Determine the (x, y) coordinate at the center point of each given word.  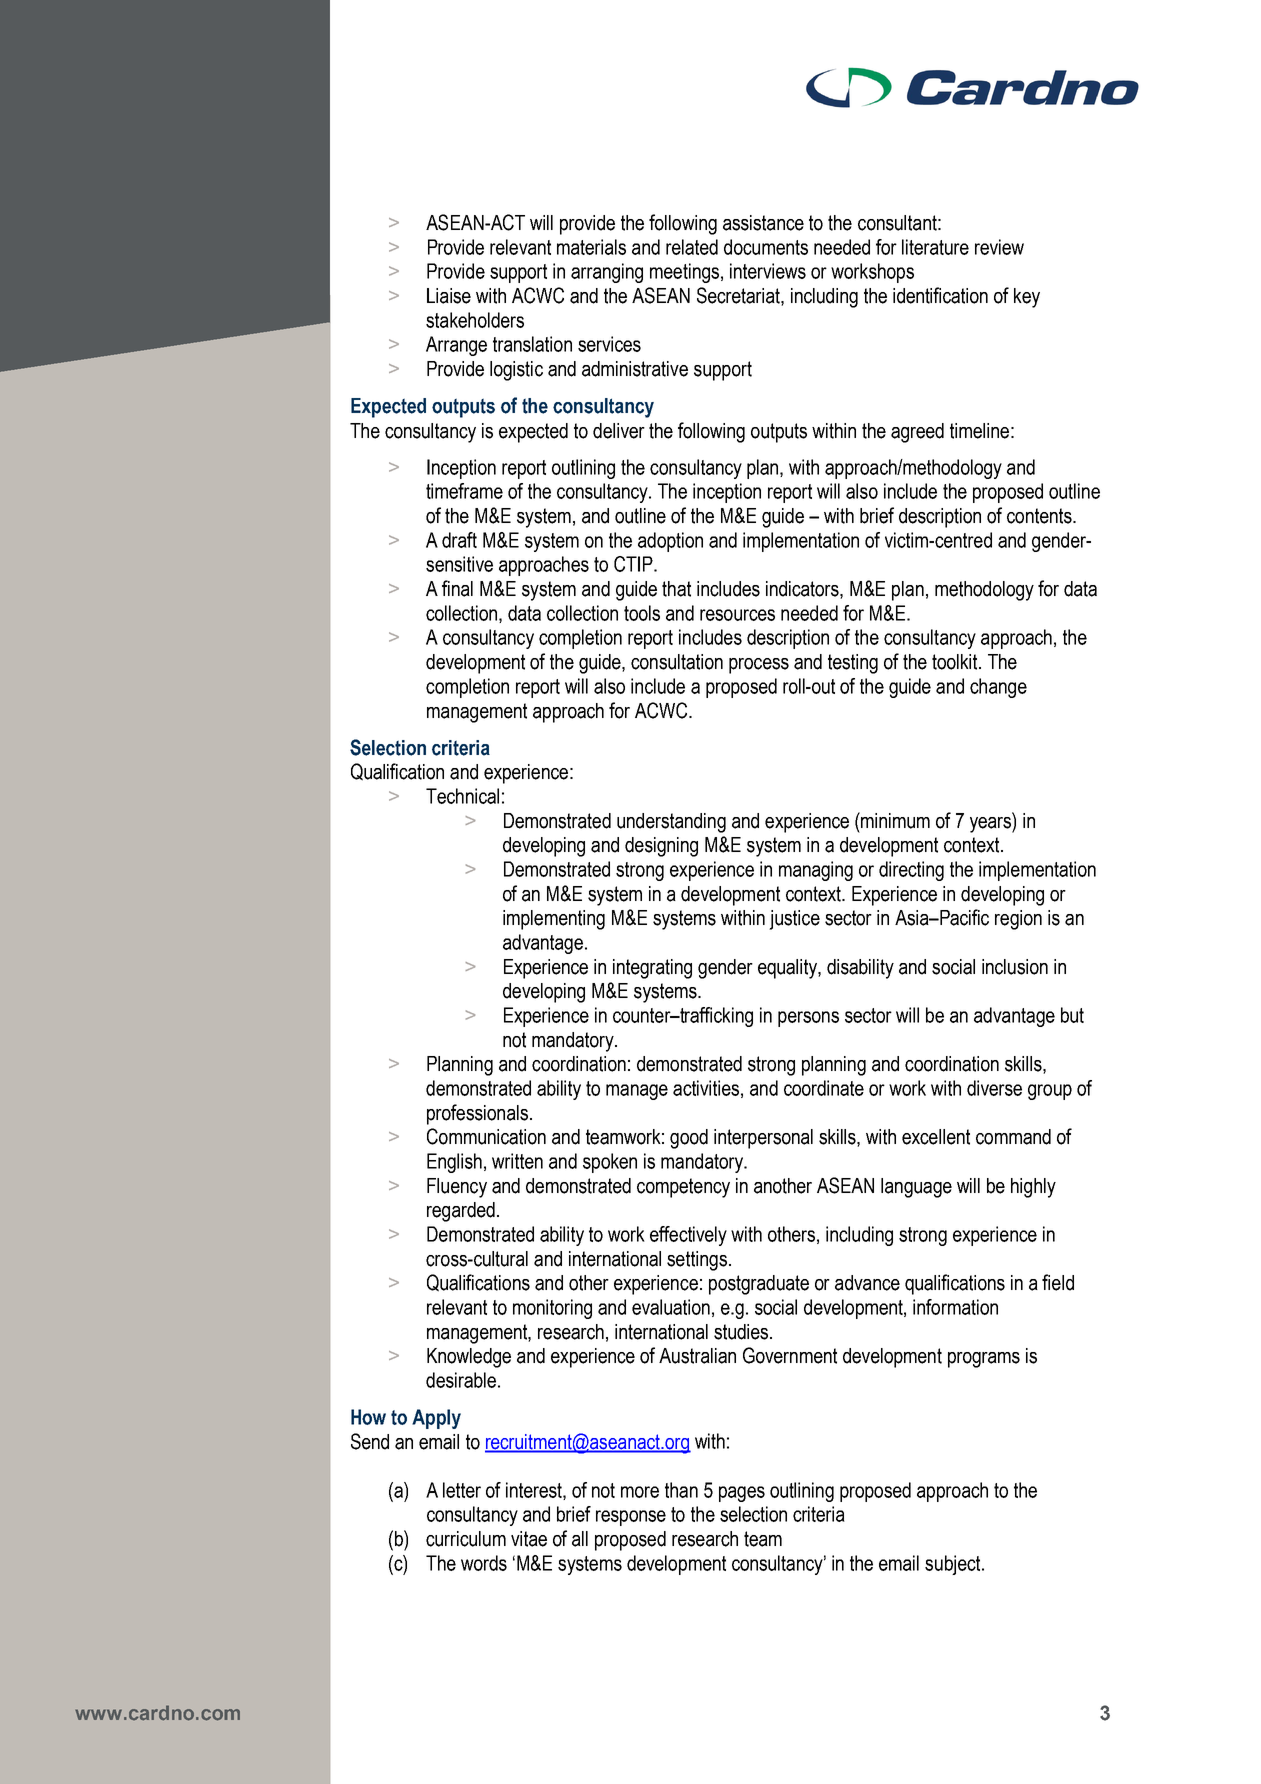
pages (742, 1494)
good (689, 1139)
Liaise (449, 296)
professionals (477, 1114)
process (759, 666)
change (998, 688)
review (999, 247)
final (457, 588)
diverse (994, 1088)
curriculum (466, 1539)
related (692, 247)
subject (954, 1565)
